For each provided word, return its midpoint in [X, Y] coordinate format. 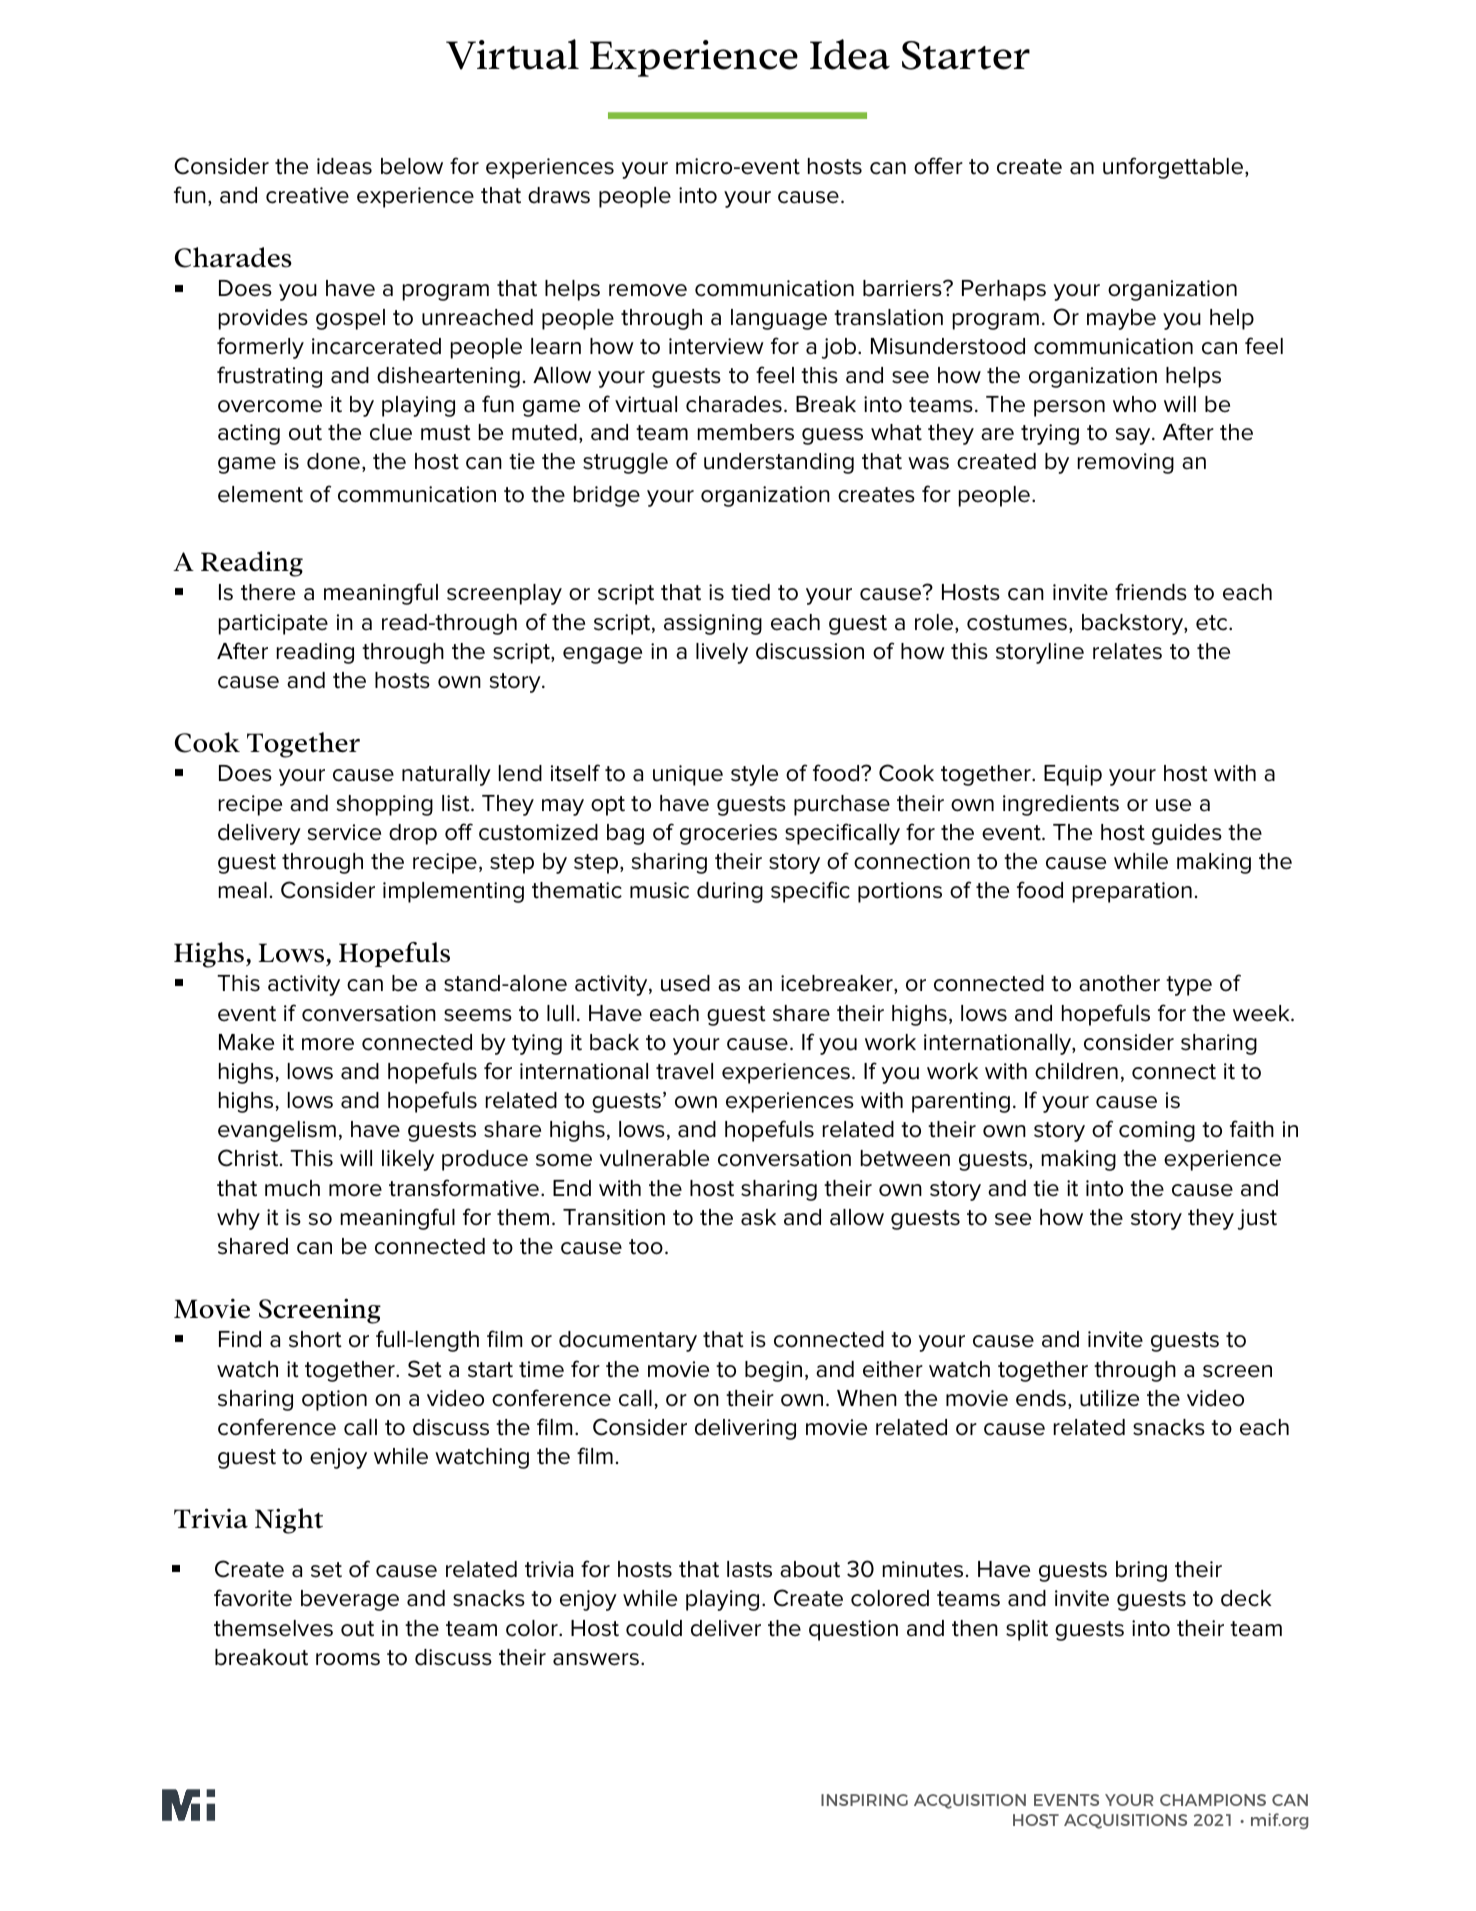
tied [750, 592]
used [685, 983]
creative [307, 195]
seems [478, 1015]
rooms [348, 1659]
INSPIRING [864, 1800]
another [1119, 983]
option [334, 1400]
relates [1127, 651]
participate [273, 624]
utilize [1109, 1398]
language [779, 319]
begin [773, 1371]
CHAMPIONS [1213, 1800]
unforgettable [1174, 168]
